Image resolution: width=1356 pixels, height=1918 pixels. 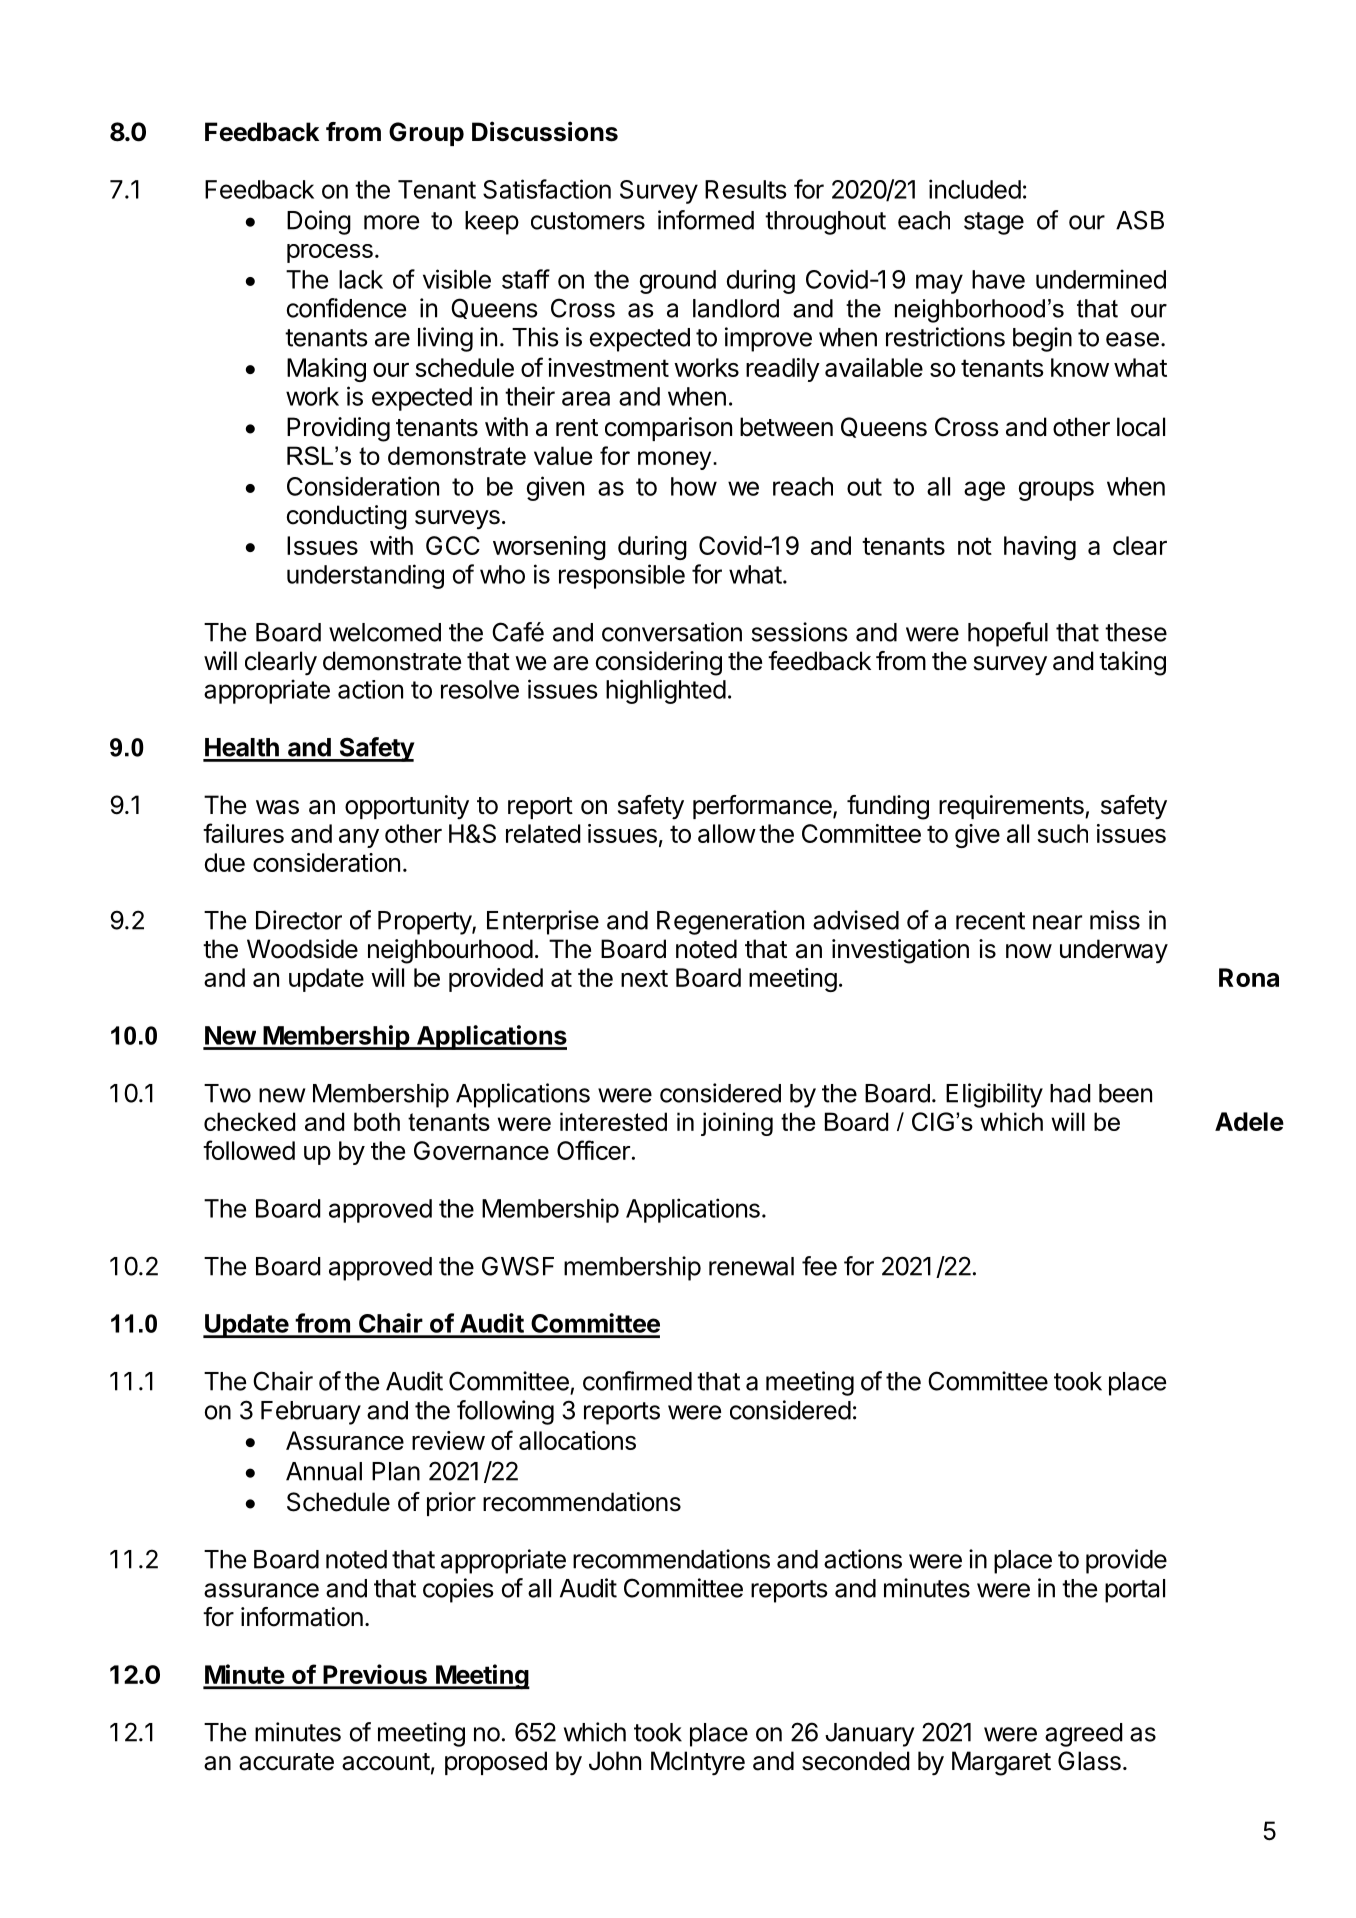 What do you see at coordinates (730, 922) in the screenshot?
I see `Regeneration` at bounding box center [730, 922].
